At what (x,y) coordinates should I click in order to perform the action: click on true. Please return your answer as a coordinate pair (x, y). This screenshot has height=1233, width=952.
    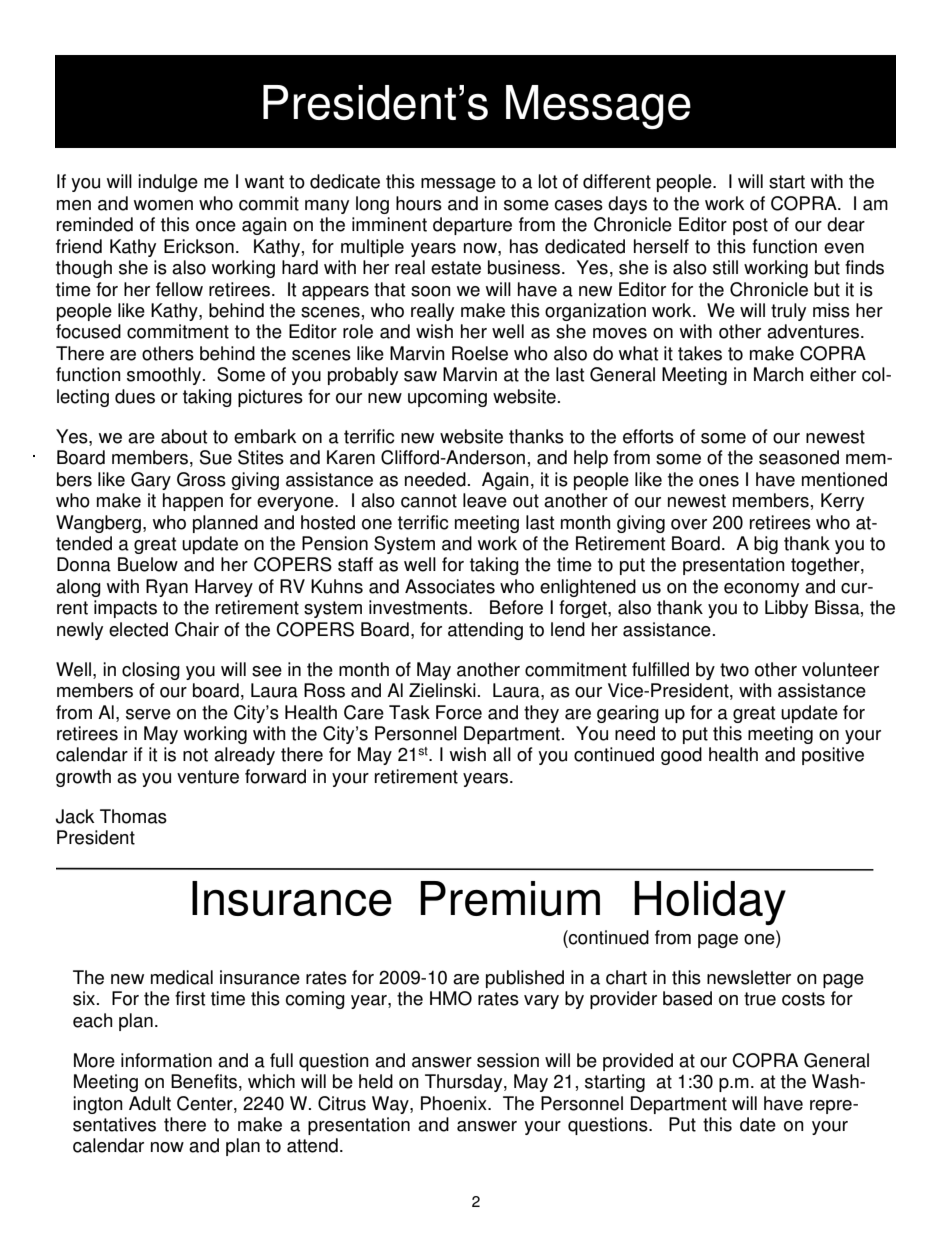
    Looking at the image, I should click on (760, 999).
